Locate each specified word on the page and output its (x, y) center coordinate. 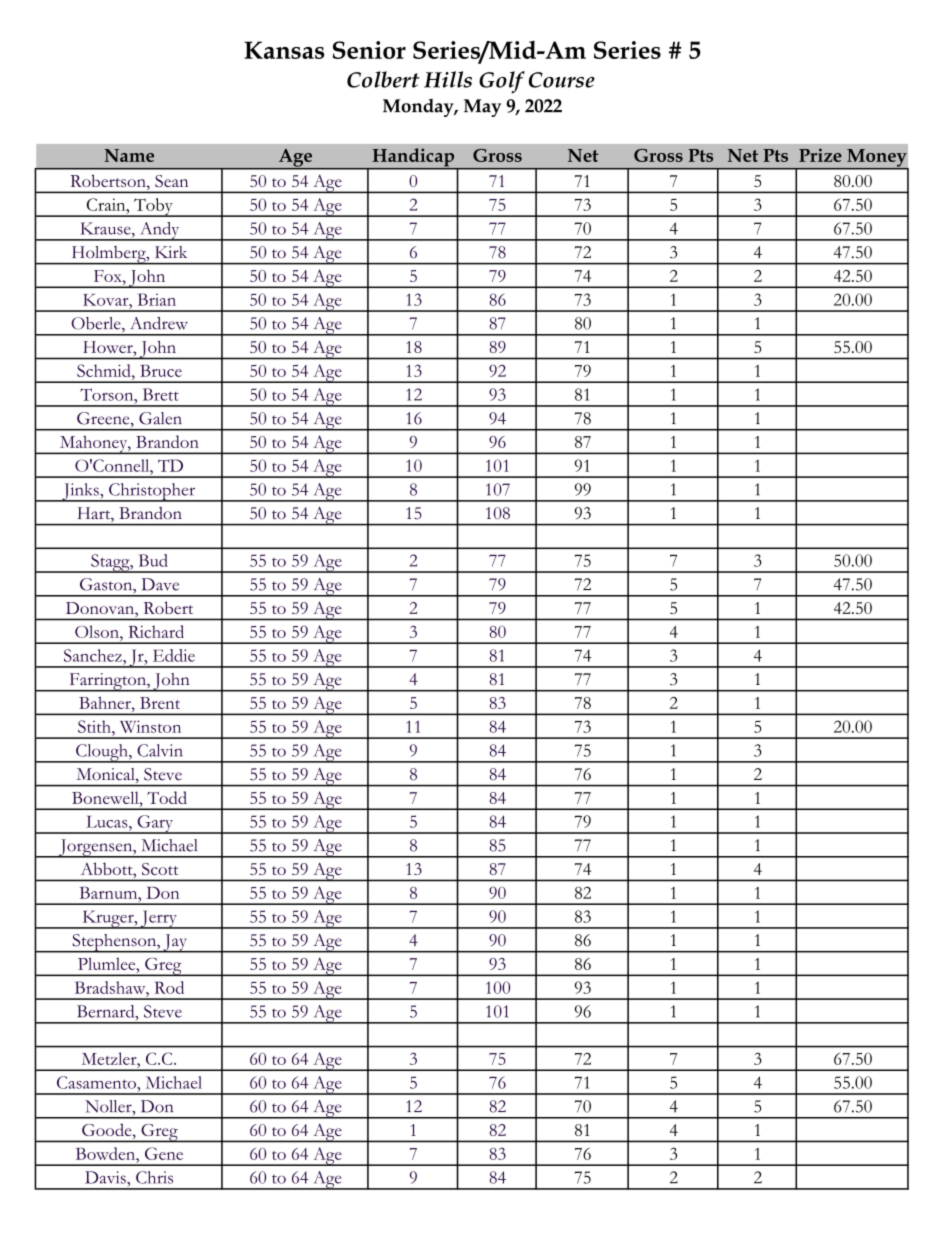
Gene (164, 1153)
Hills (448, 79)
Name (129, 155)
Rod (169, 987)
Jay (175, 943)
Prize (820, 155)
